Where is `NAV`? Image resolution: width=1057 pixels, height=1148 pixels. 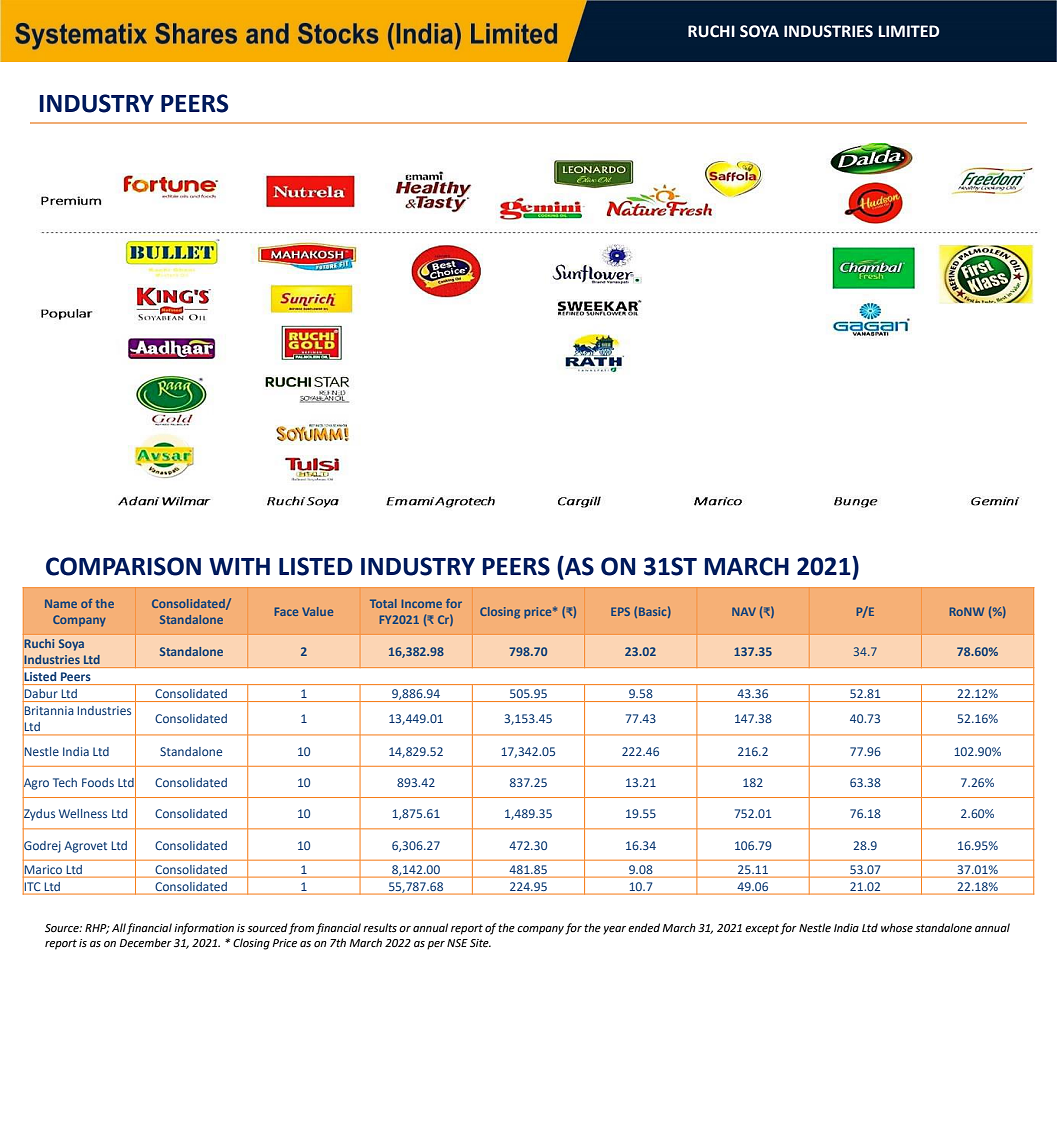
NAV is located at coordinates (744, 611).
